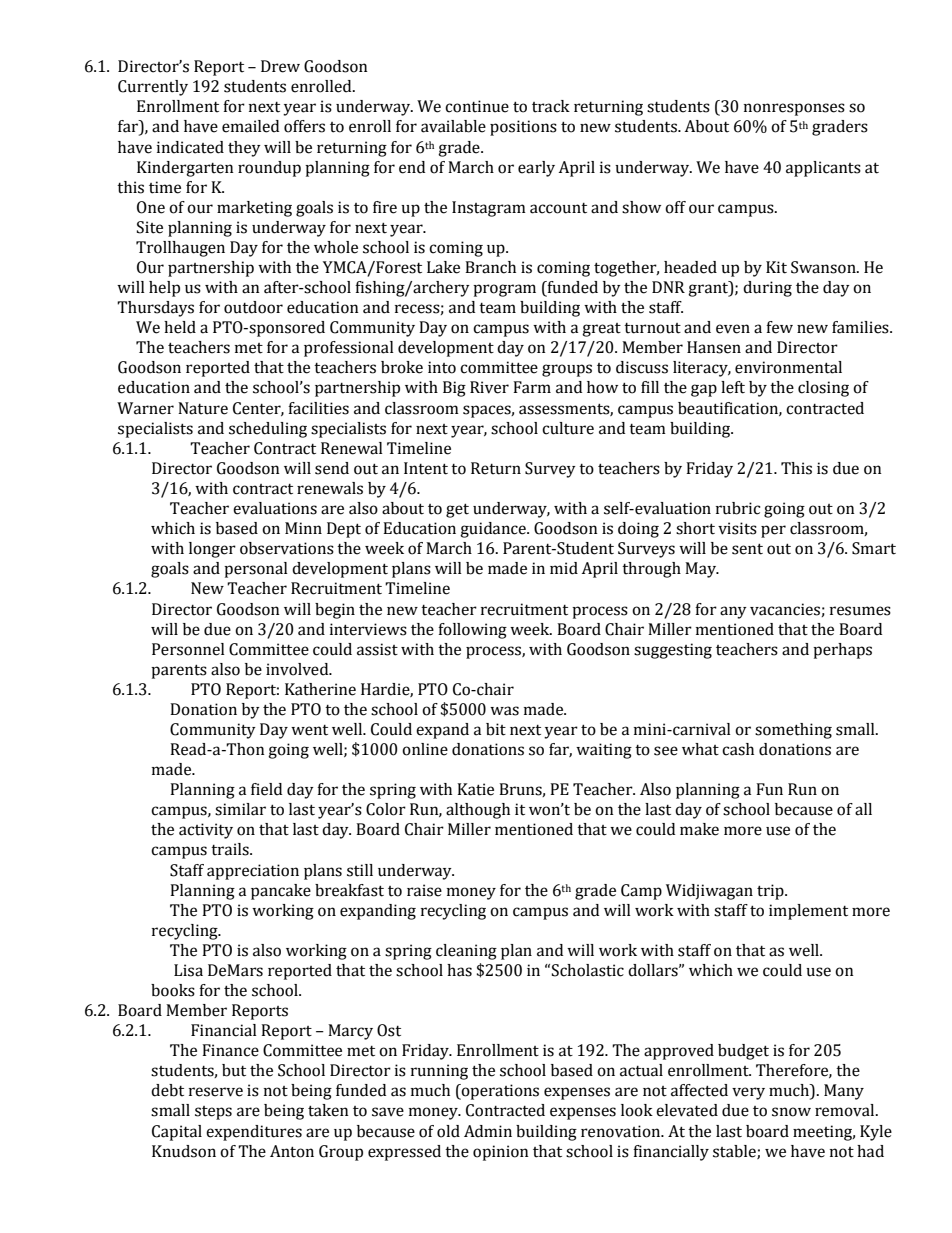 This image has height=1233, width=952. What do you see at coordinates (256, 570) in the image?
I see `personal` at bounding box center [256, 570].
